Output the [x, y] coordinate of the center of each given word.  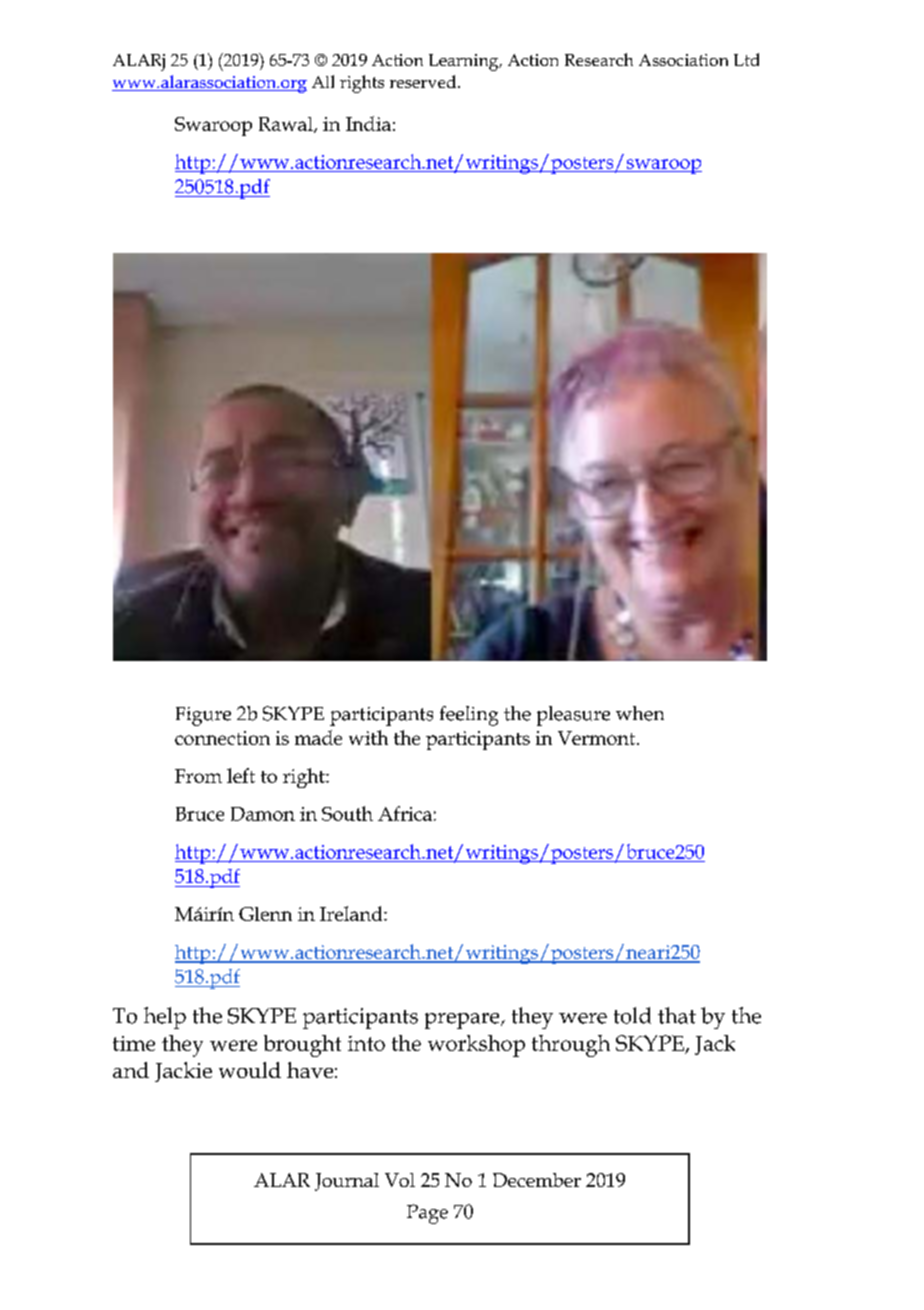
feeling [469, 716]
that [677, 1015]
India [368, 123]
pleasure [573, 716]
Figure [203, 716]
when [640, 713]
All [323, 81]
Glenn [265, 914]
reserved [424, 81]
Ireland [352, 913]
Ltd [746, 59]
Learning [465, 62]
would [250, 1070]
